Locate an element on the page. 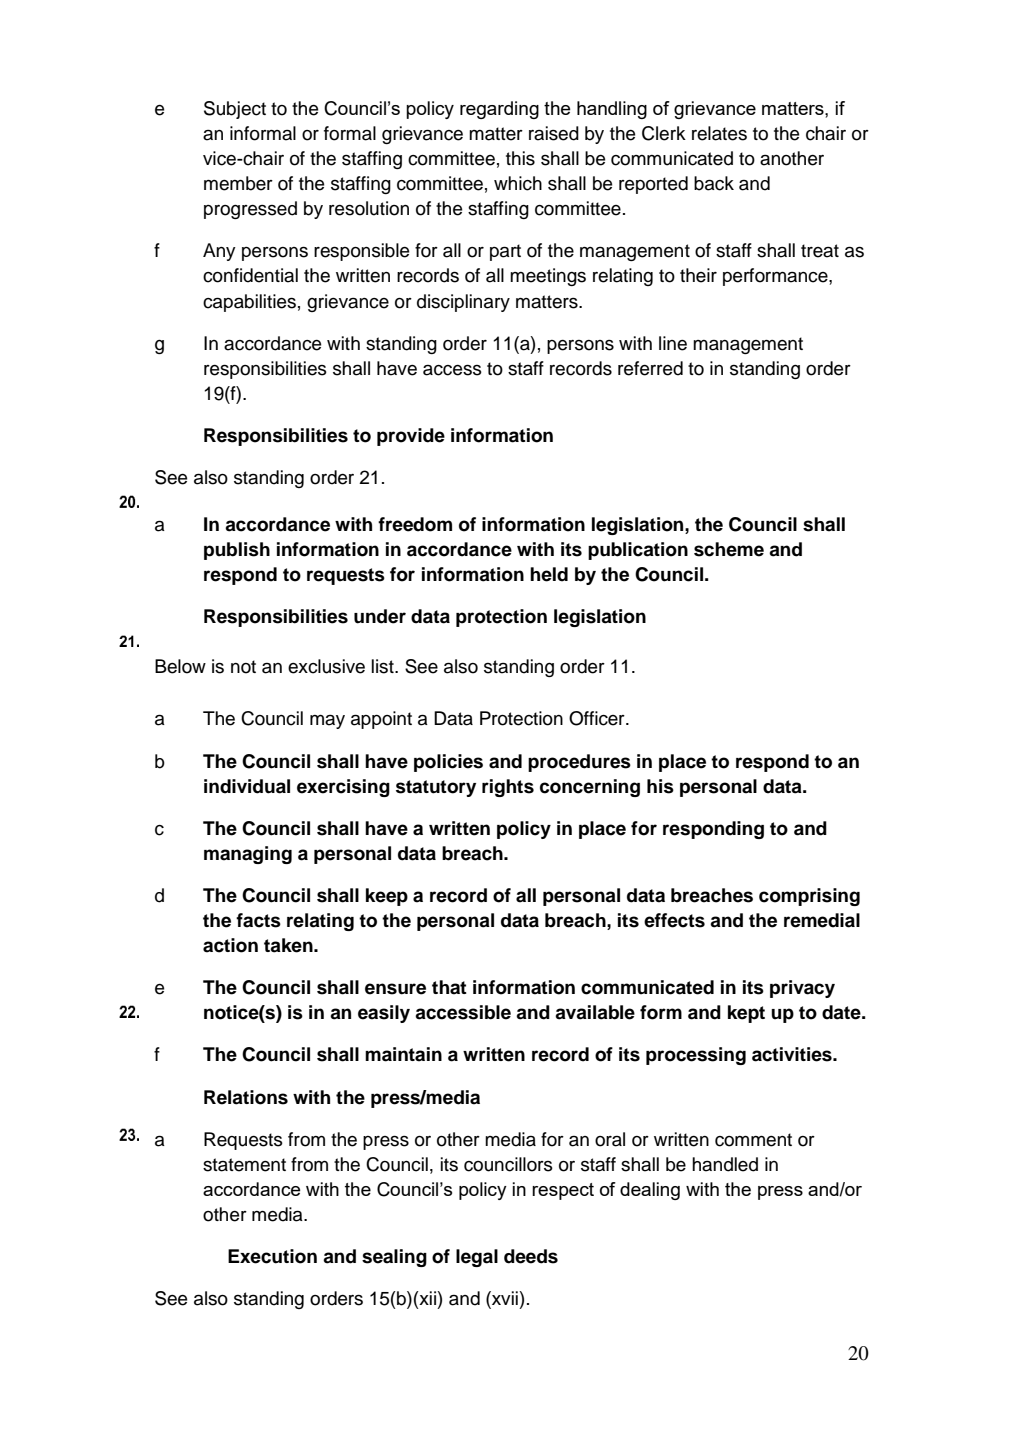 The image size is (1023, 1447). Execution is located at coordinates (272, 1256).
